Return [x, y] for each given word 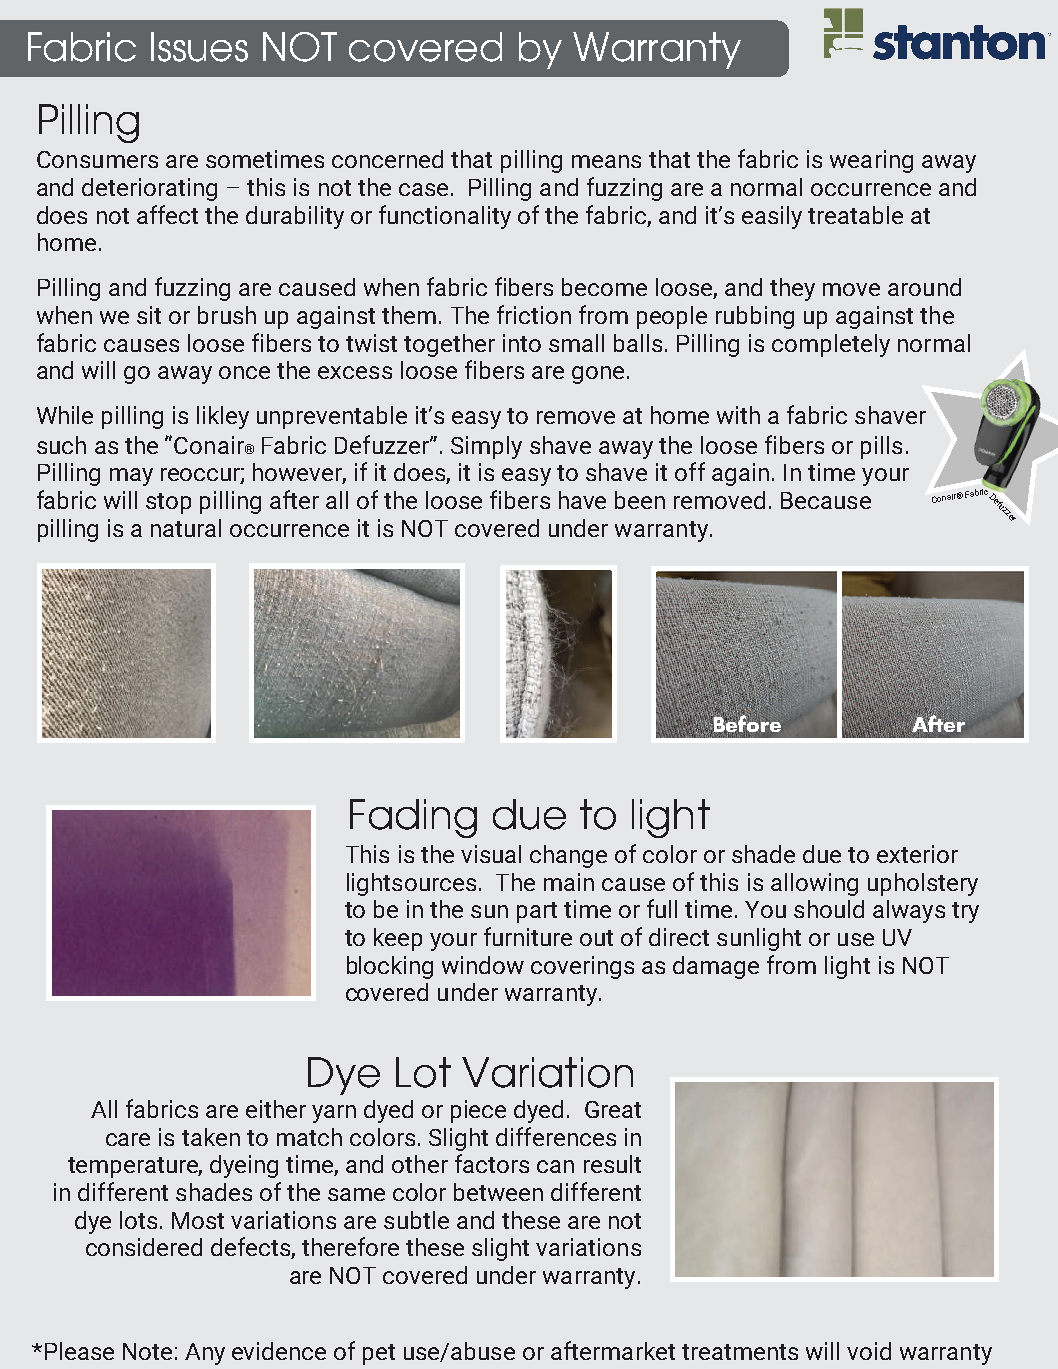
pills [881, 447]
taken [211, 1137]
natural [186, 528]
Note [147, 1351]
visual [491, 854]
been [640, 500]
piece [478, 1111]
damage [716, 967]
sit [149, 315]
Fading [413, 818]
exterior [917, 854]
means [606, 161]
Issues [199, 47]
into [522, 343]
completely [831, 345]
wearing [871, 161]
